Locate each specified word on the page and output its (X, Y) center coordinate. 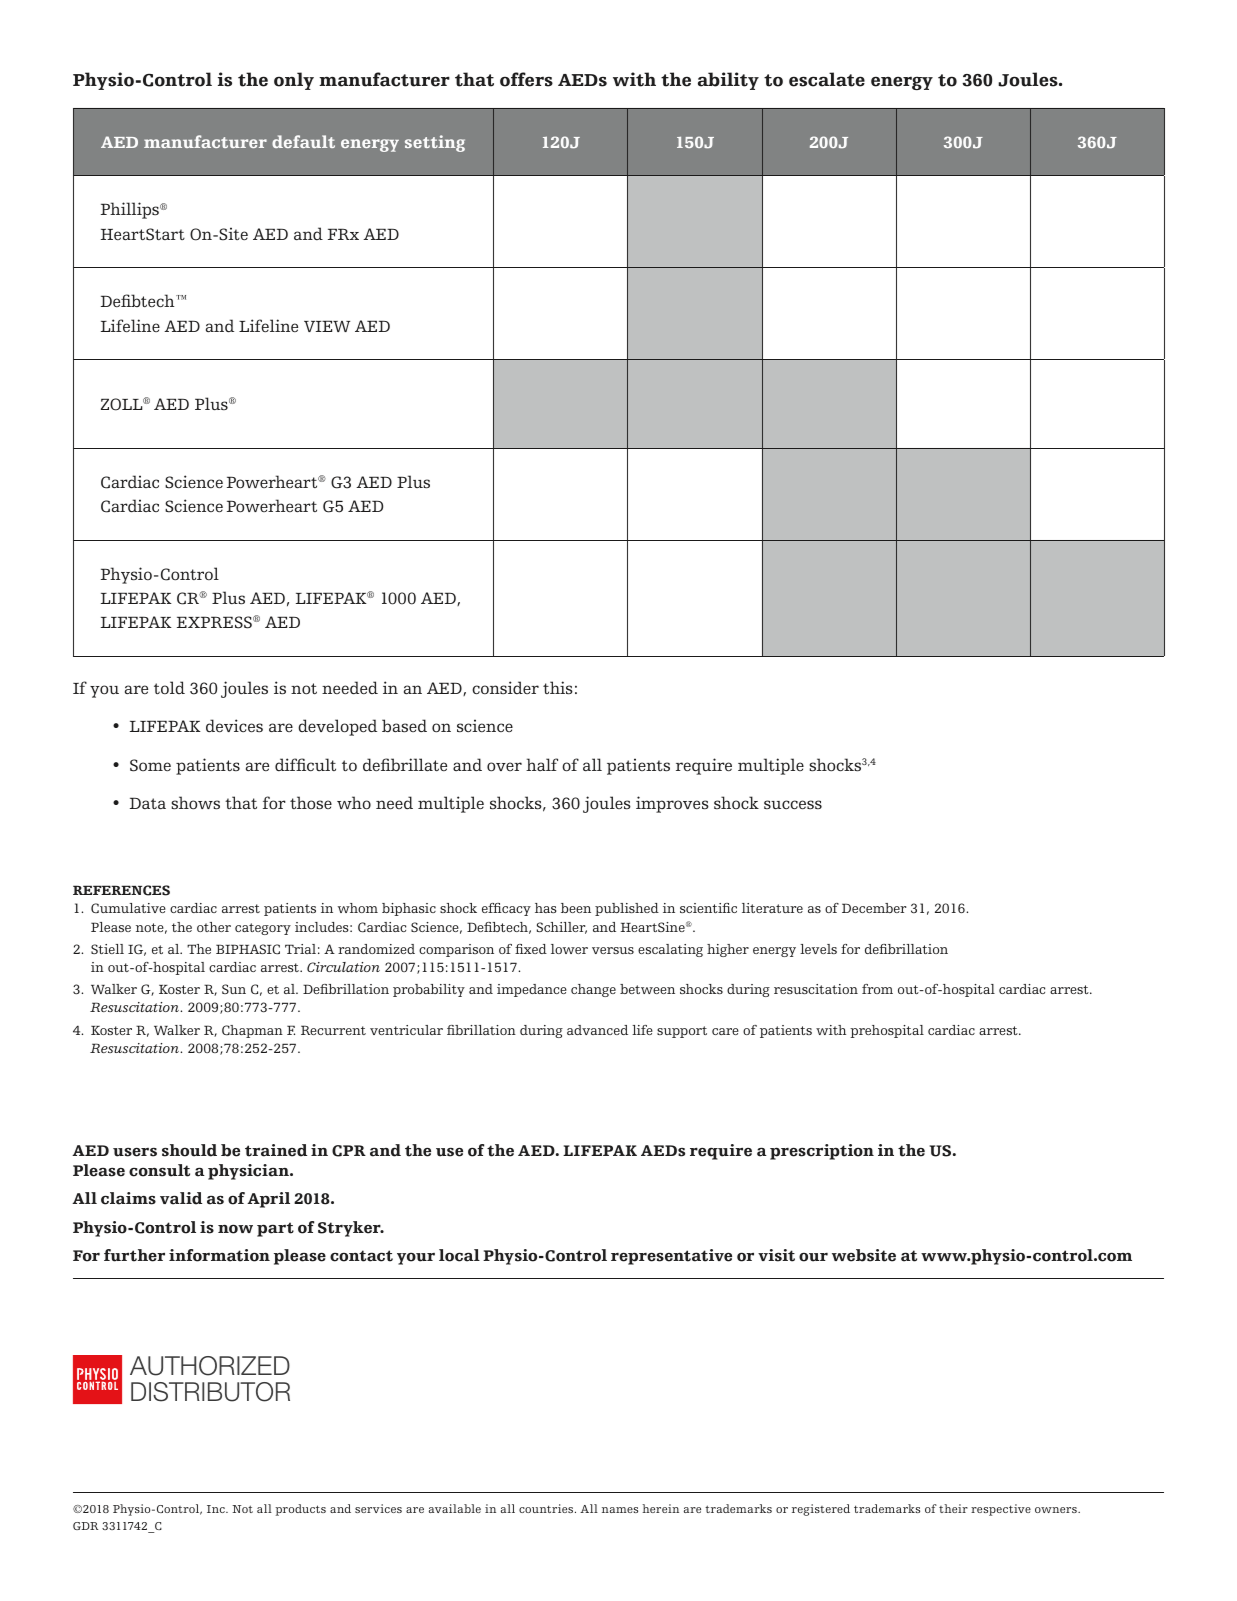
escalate (827, 79)
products (300, 1510)
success (793, 804)
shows (195, 803)
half (542, 764)
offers (526, 79)
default (303, 141)
